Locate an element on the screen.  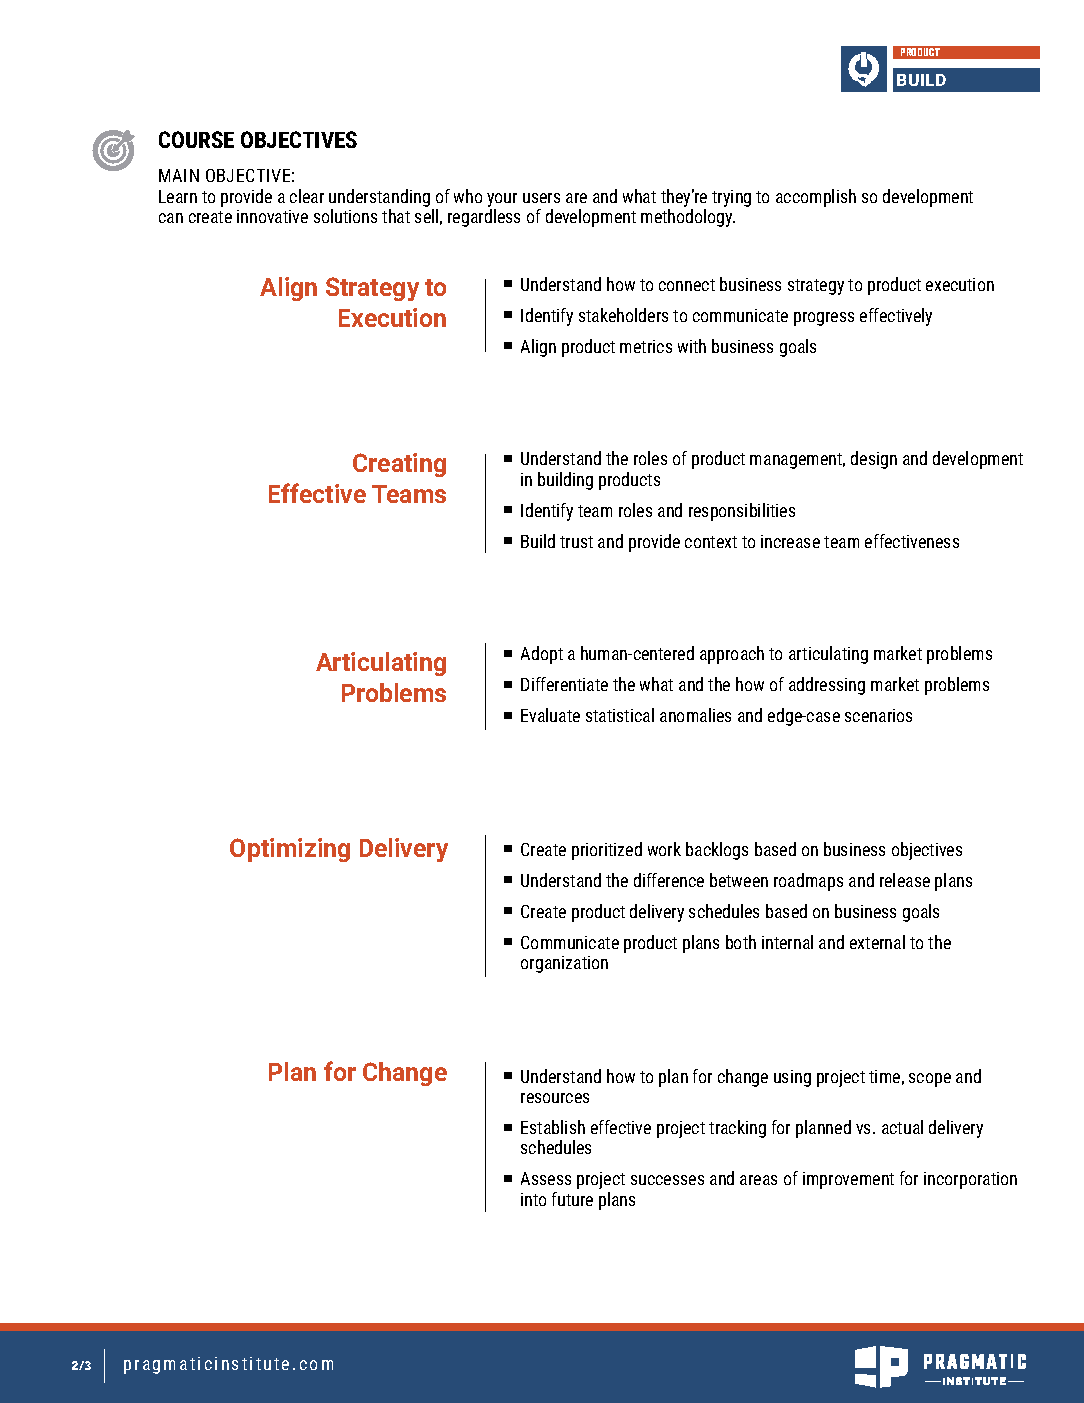
release is located at coordinates (905, 880).
